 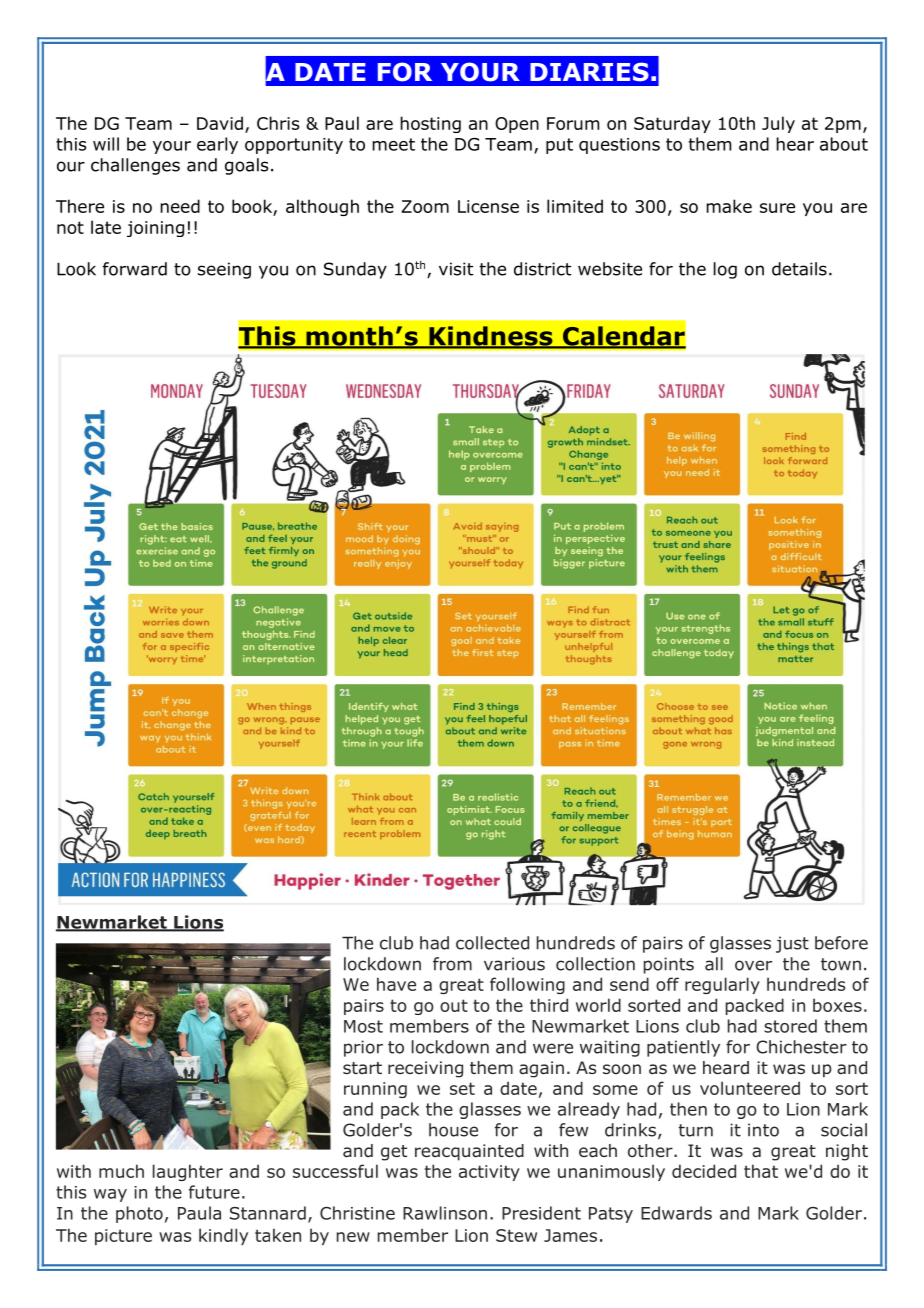 What do you see at coordinates (778, 124) in the screenshot?
I see `July` at bounding box center [778, 124].
